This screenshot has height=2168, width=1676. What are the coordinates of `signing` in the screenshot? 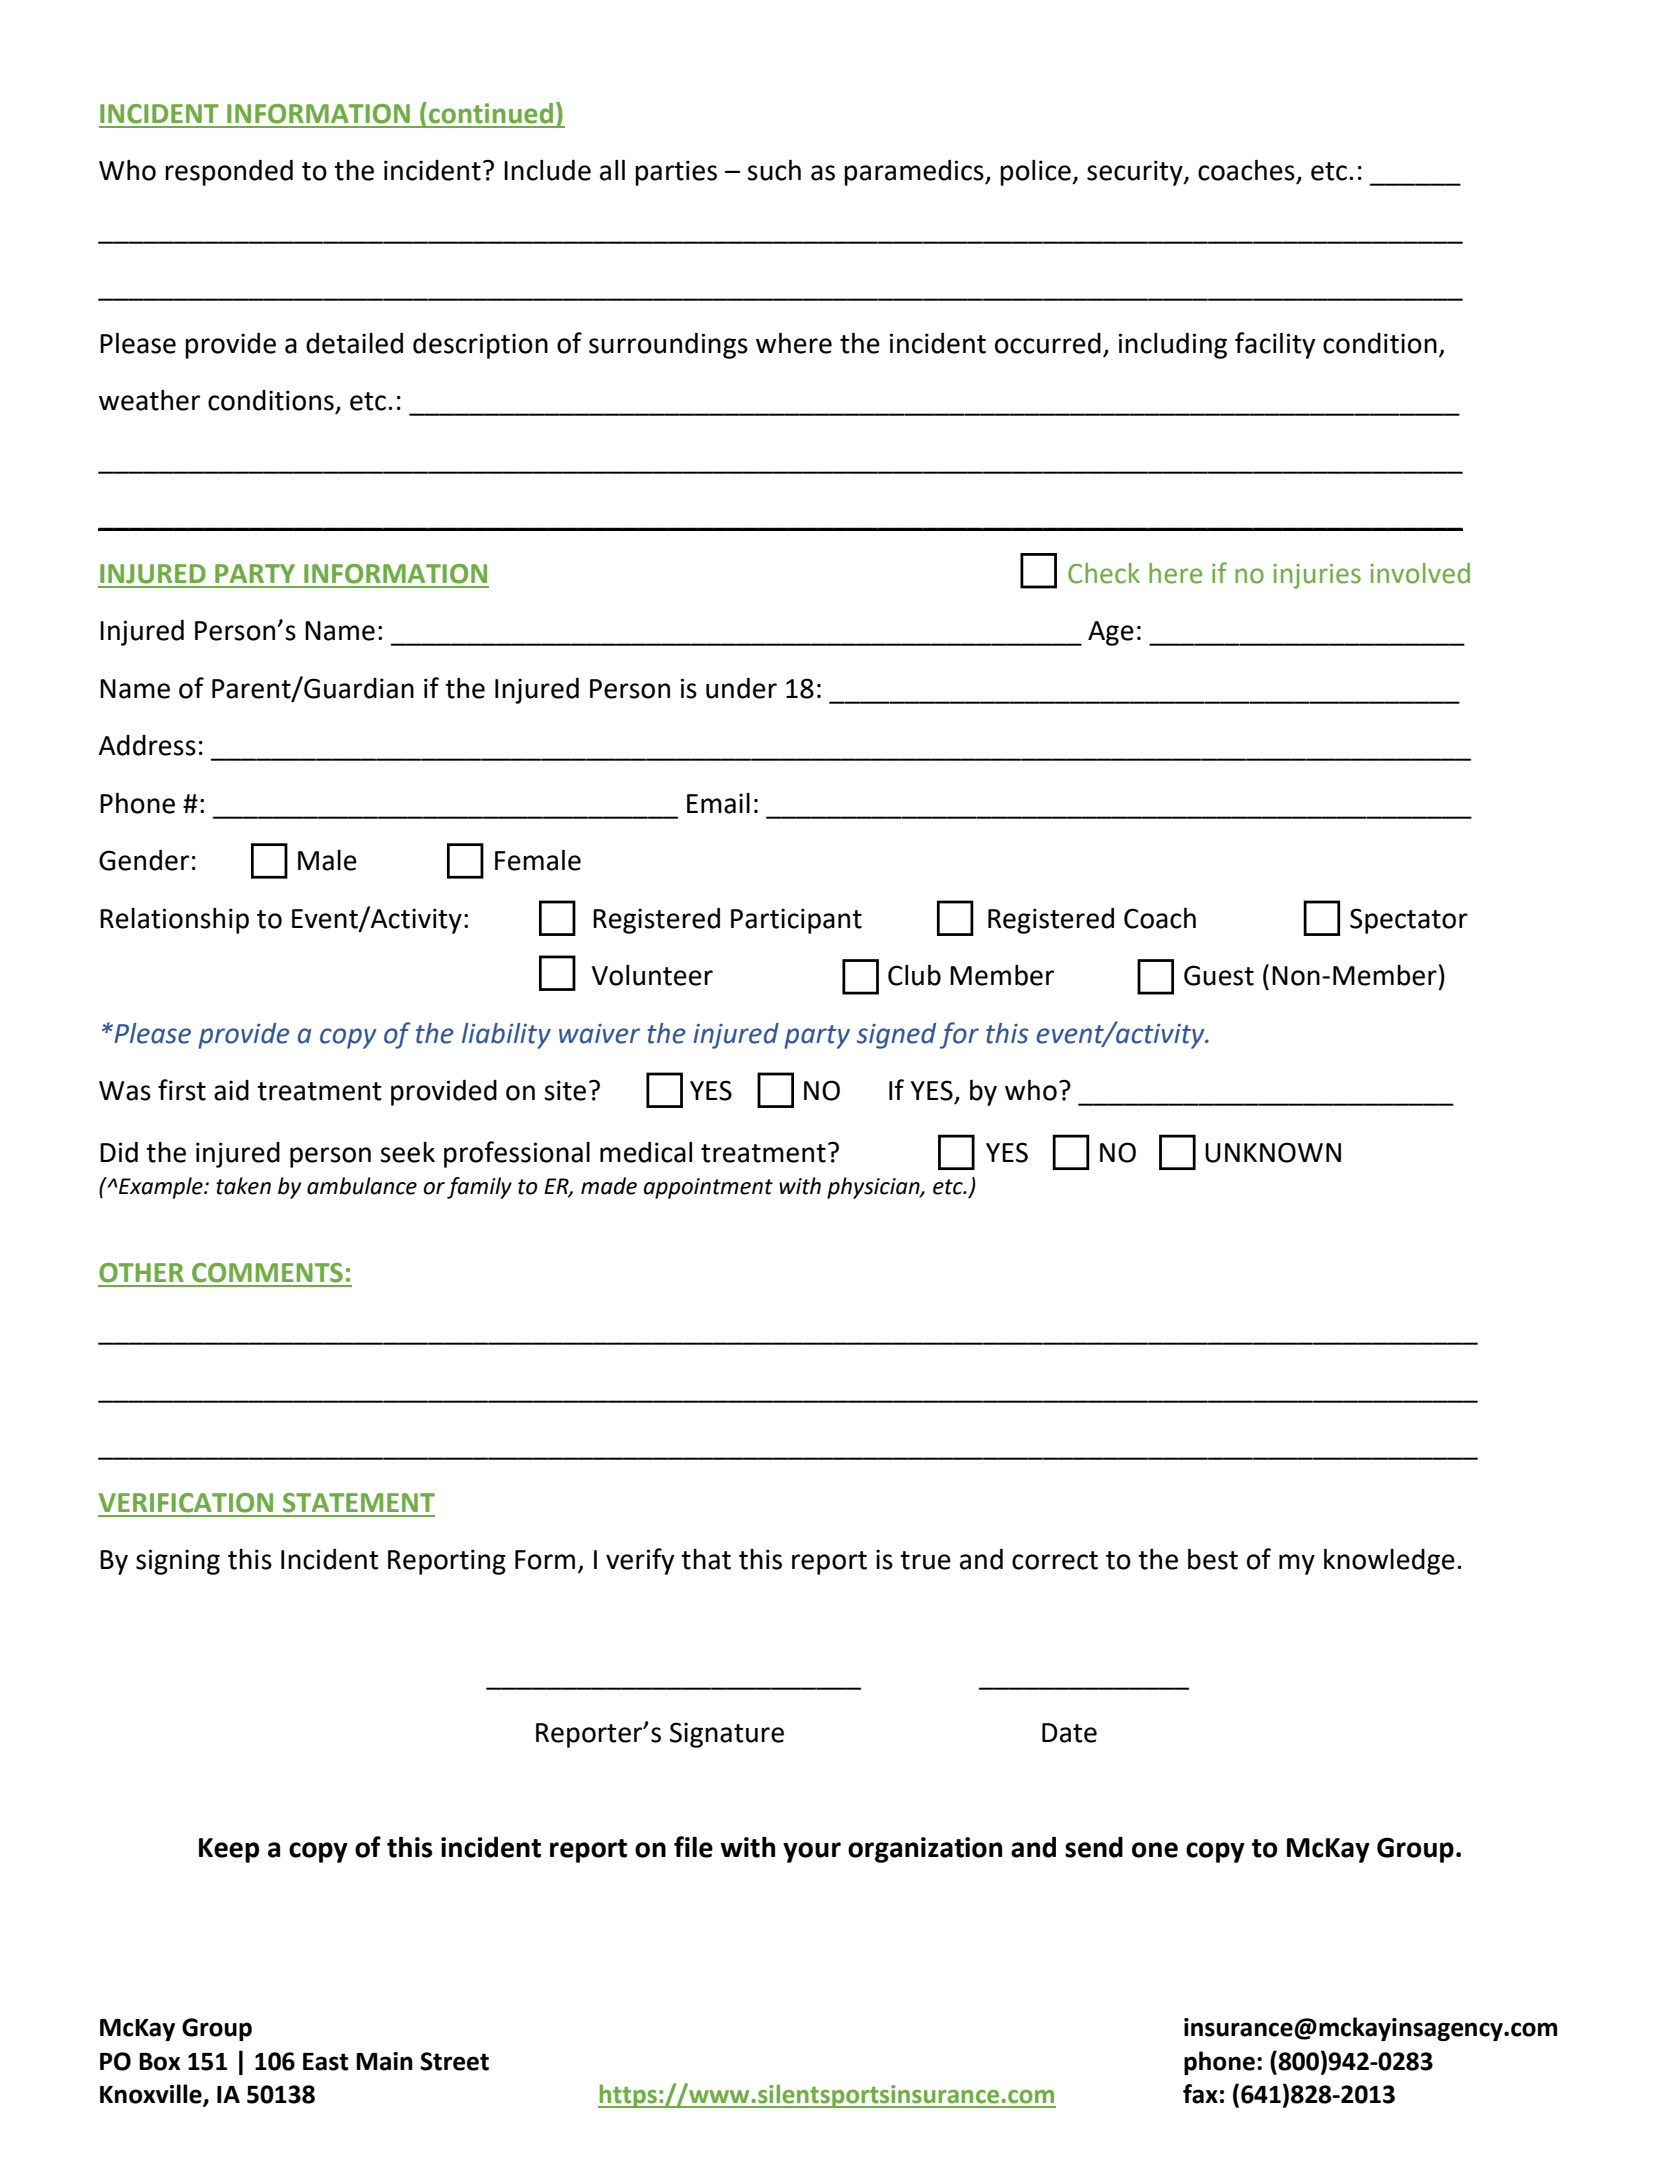 It's located at (178, 1562).
